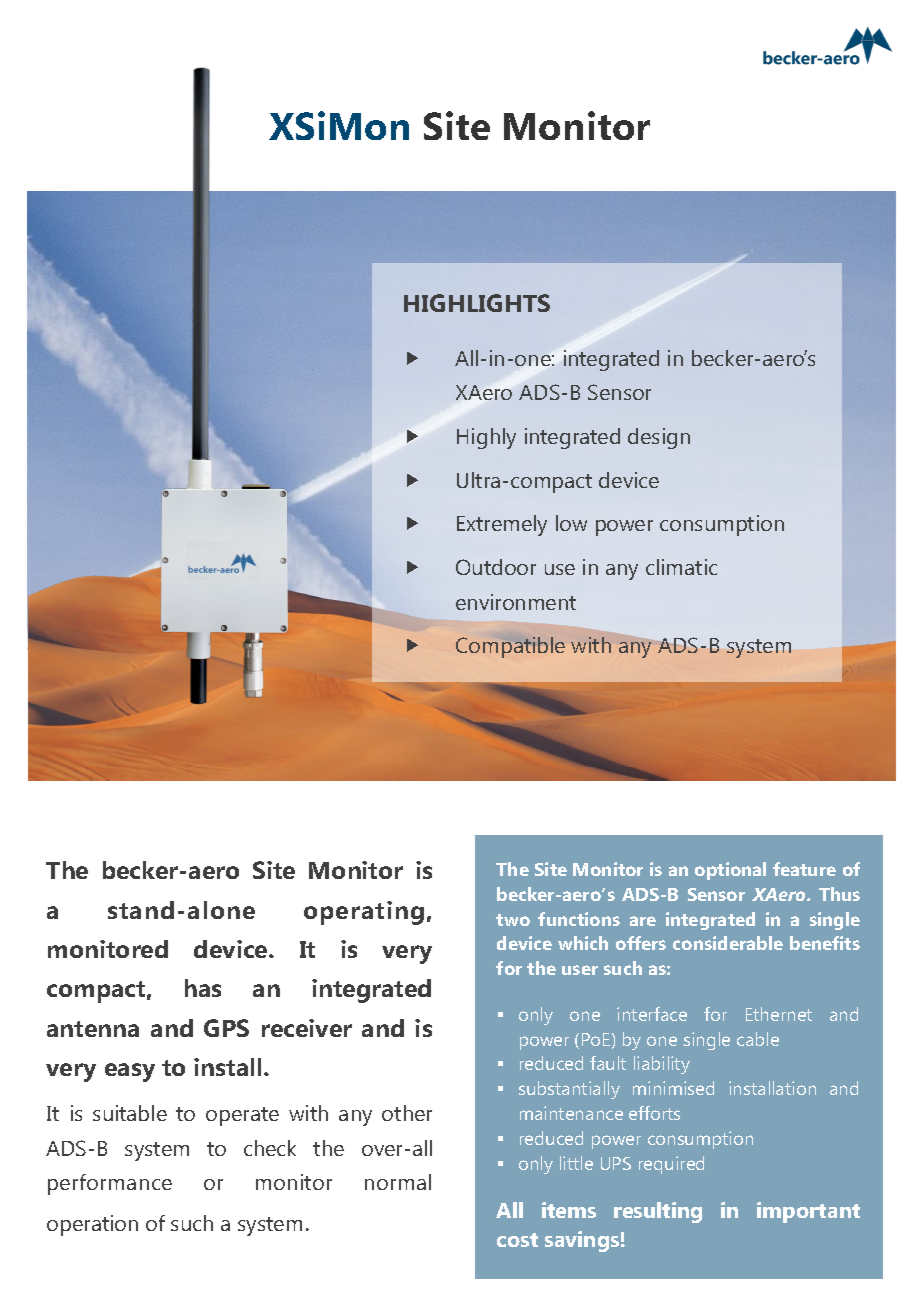 This image has height=1308, width=924. Describe the element at coordinates (496, 567) in the image. I see `Outdoor` at that location.
